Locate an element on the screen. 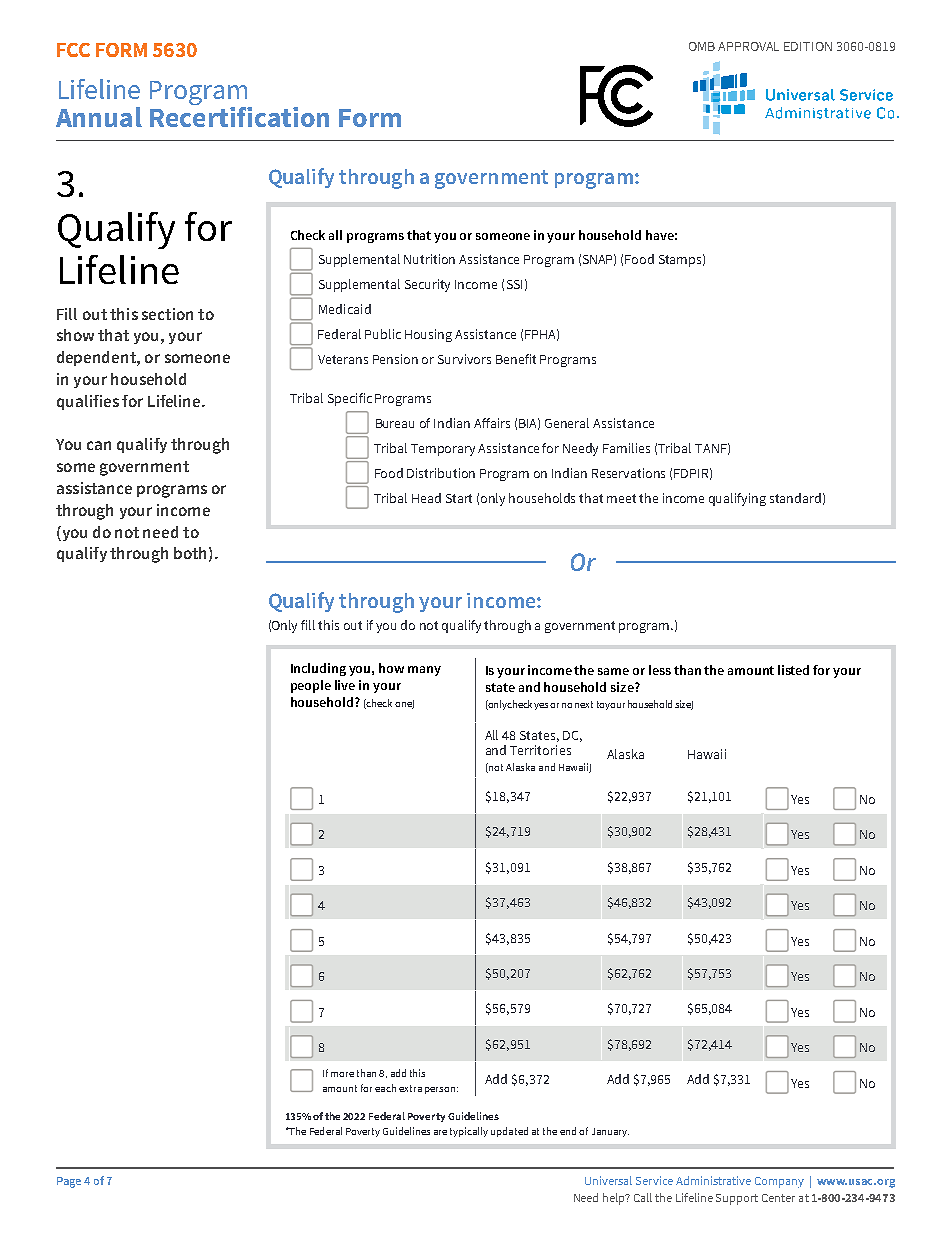 The width and height of the screenshot is (952, 1233). are is located at coordinates (440, 1132).
